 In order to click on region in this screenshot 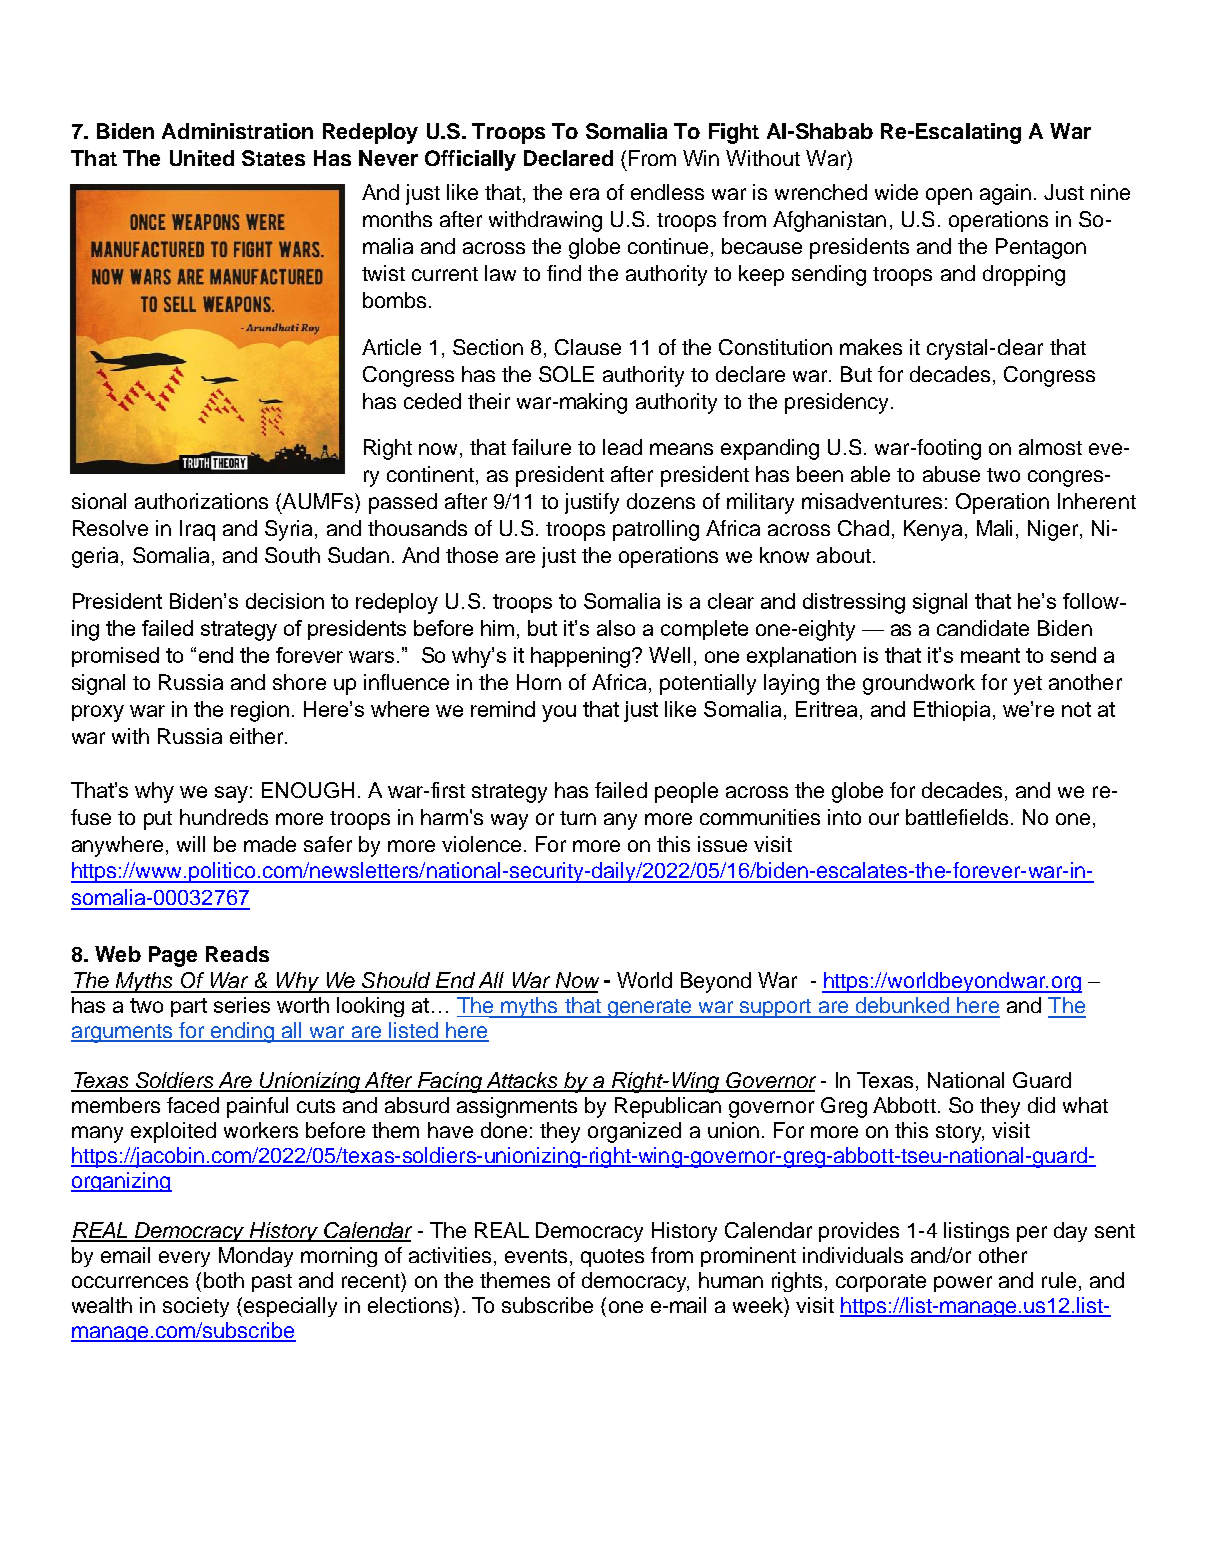, I will do `click(260, 711)`.
